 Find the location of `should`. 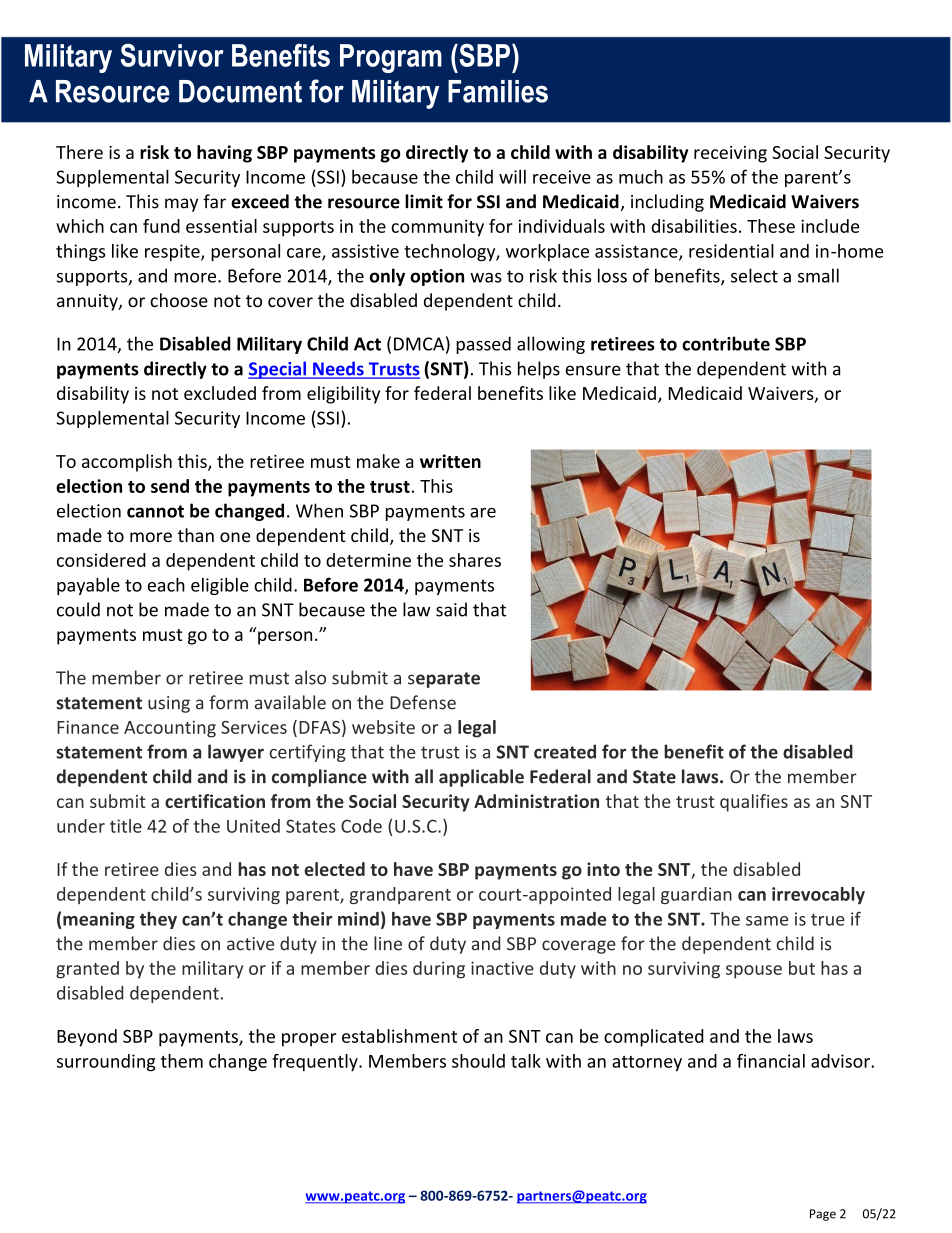

should is located at coordinates (478, 1061).
